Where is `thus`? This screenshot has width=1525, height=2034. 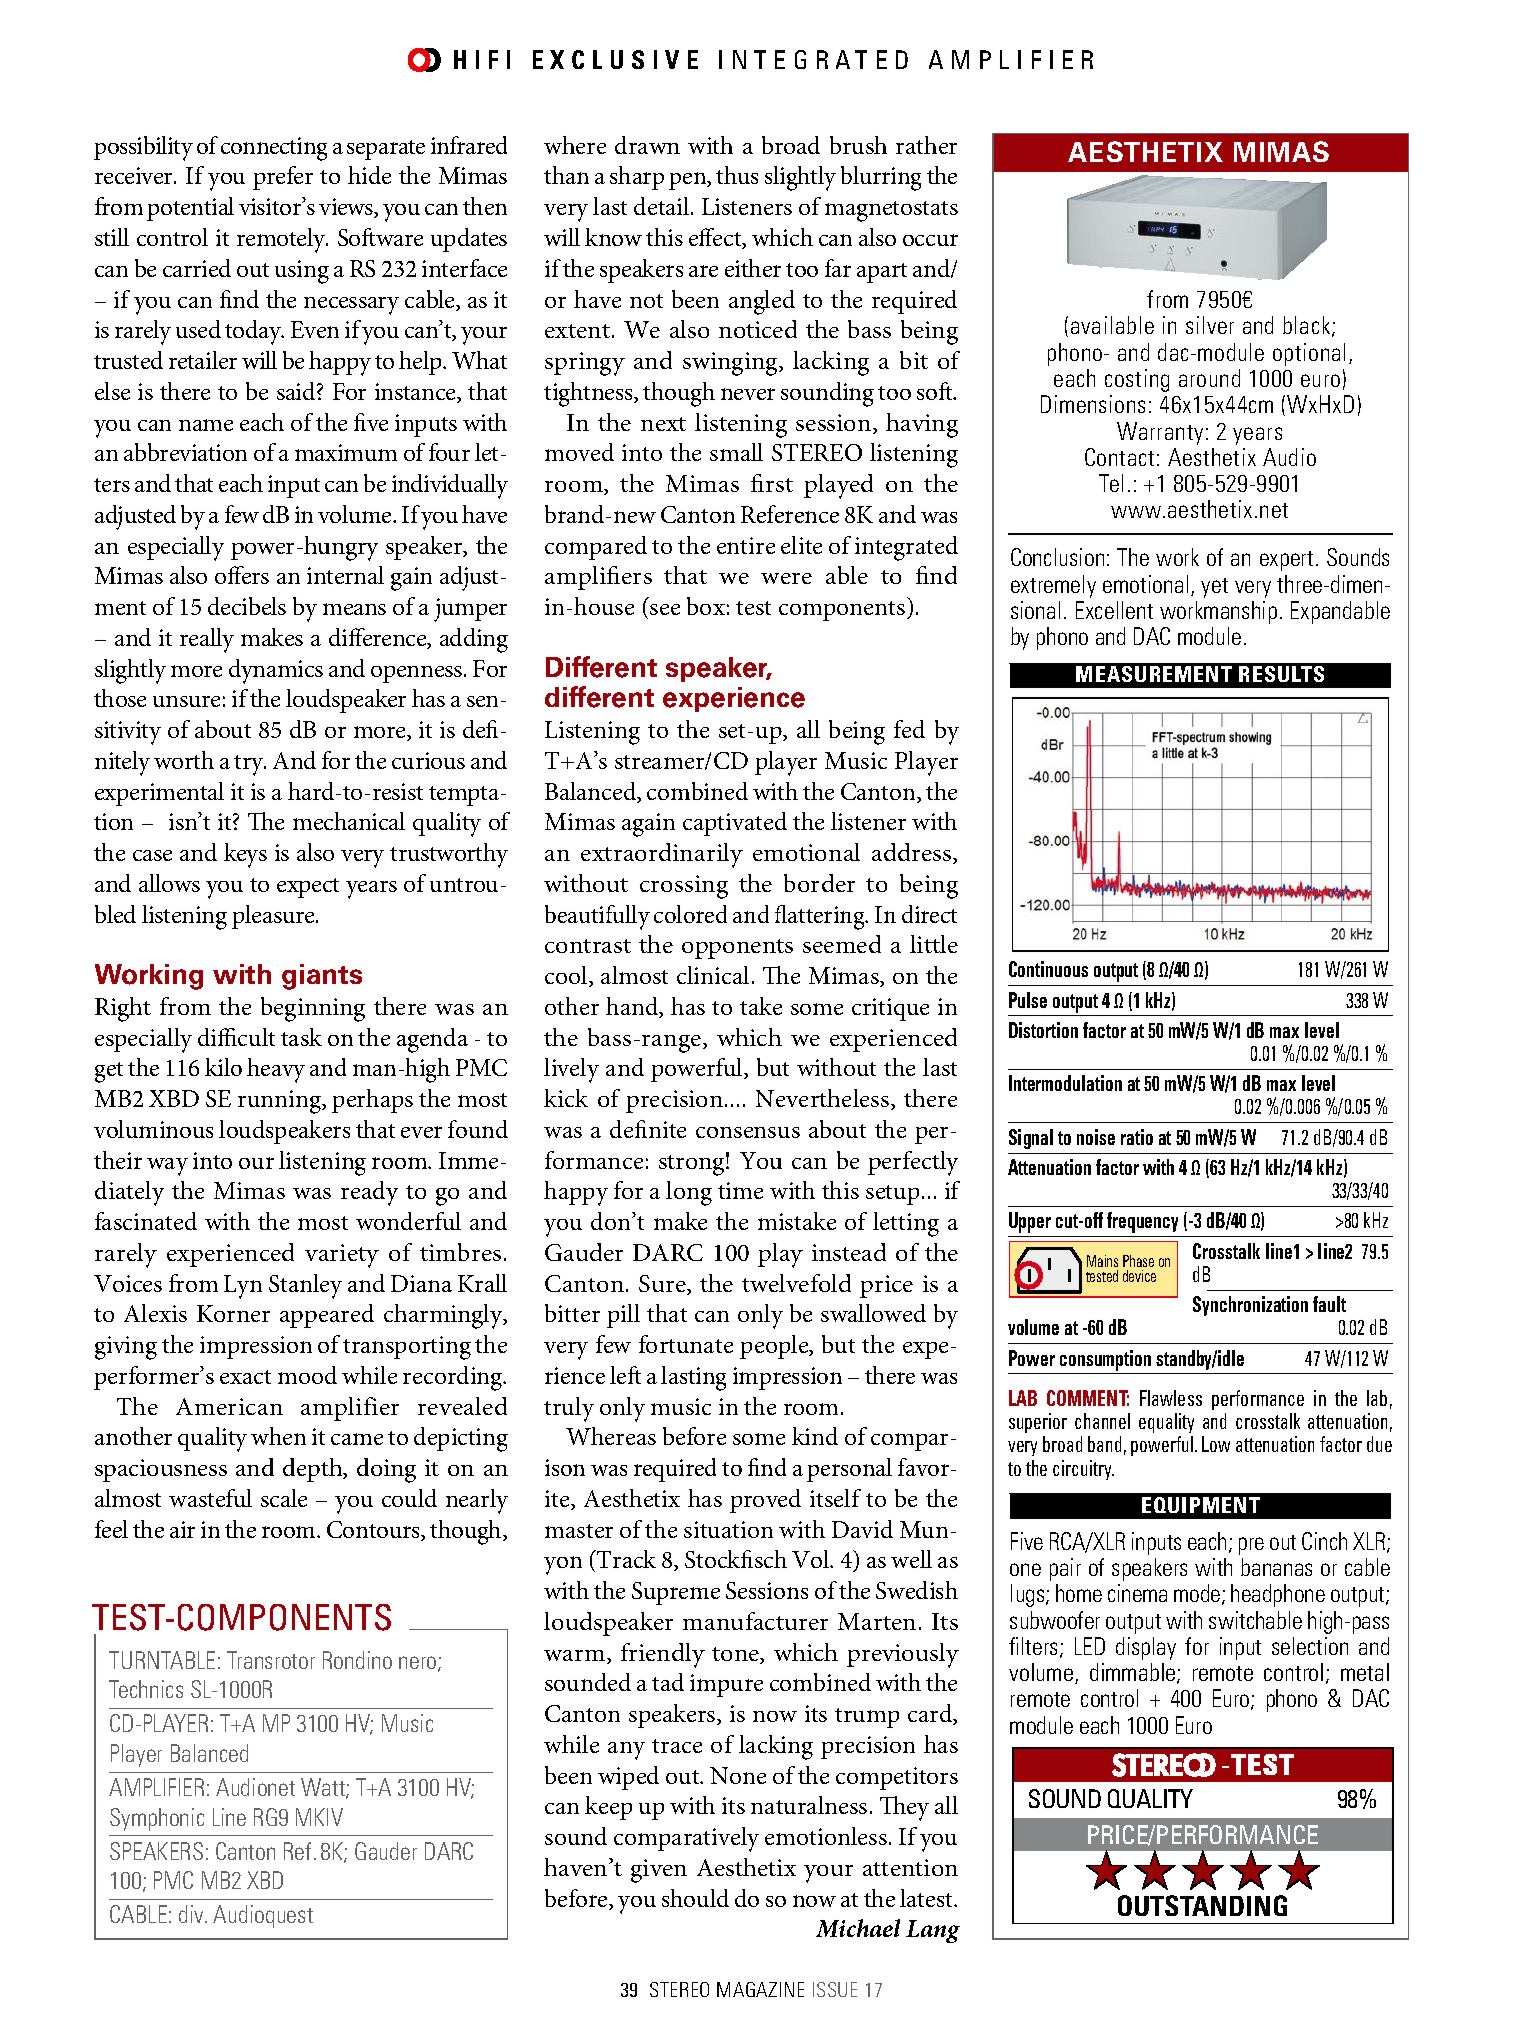
thus is located at coordinates (737, 175).
